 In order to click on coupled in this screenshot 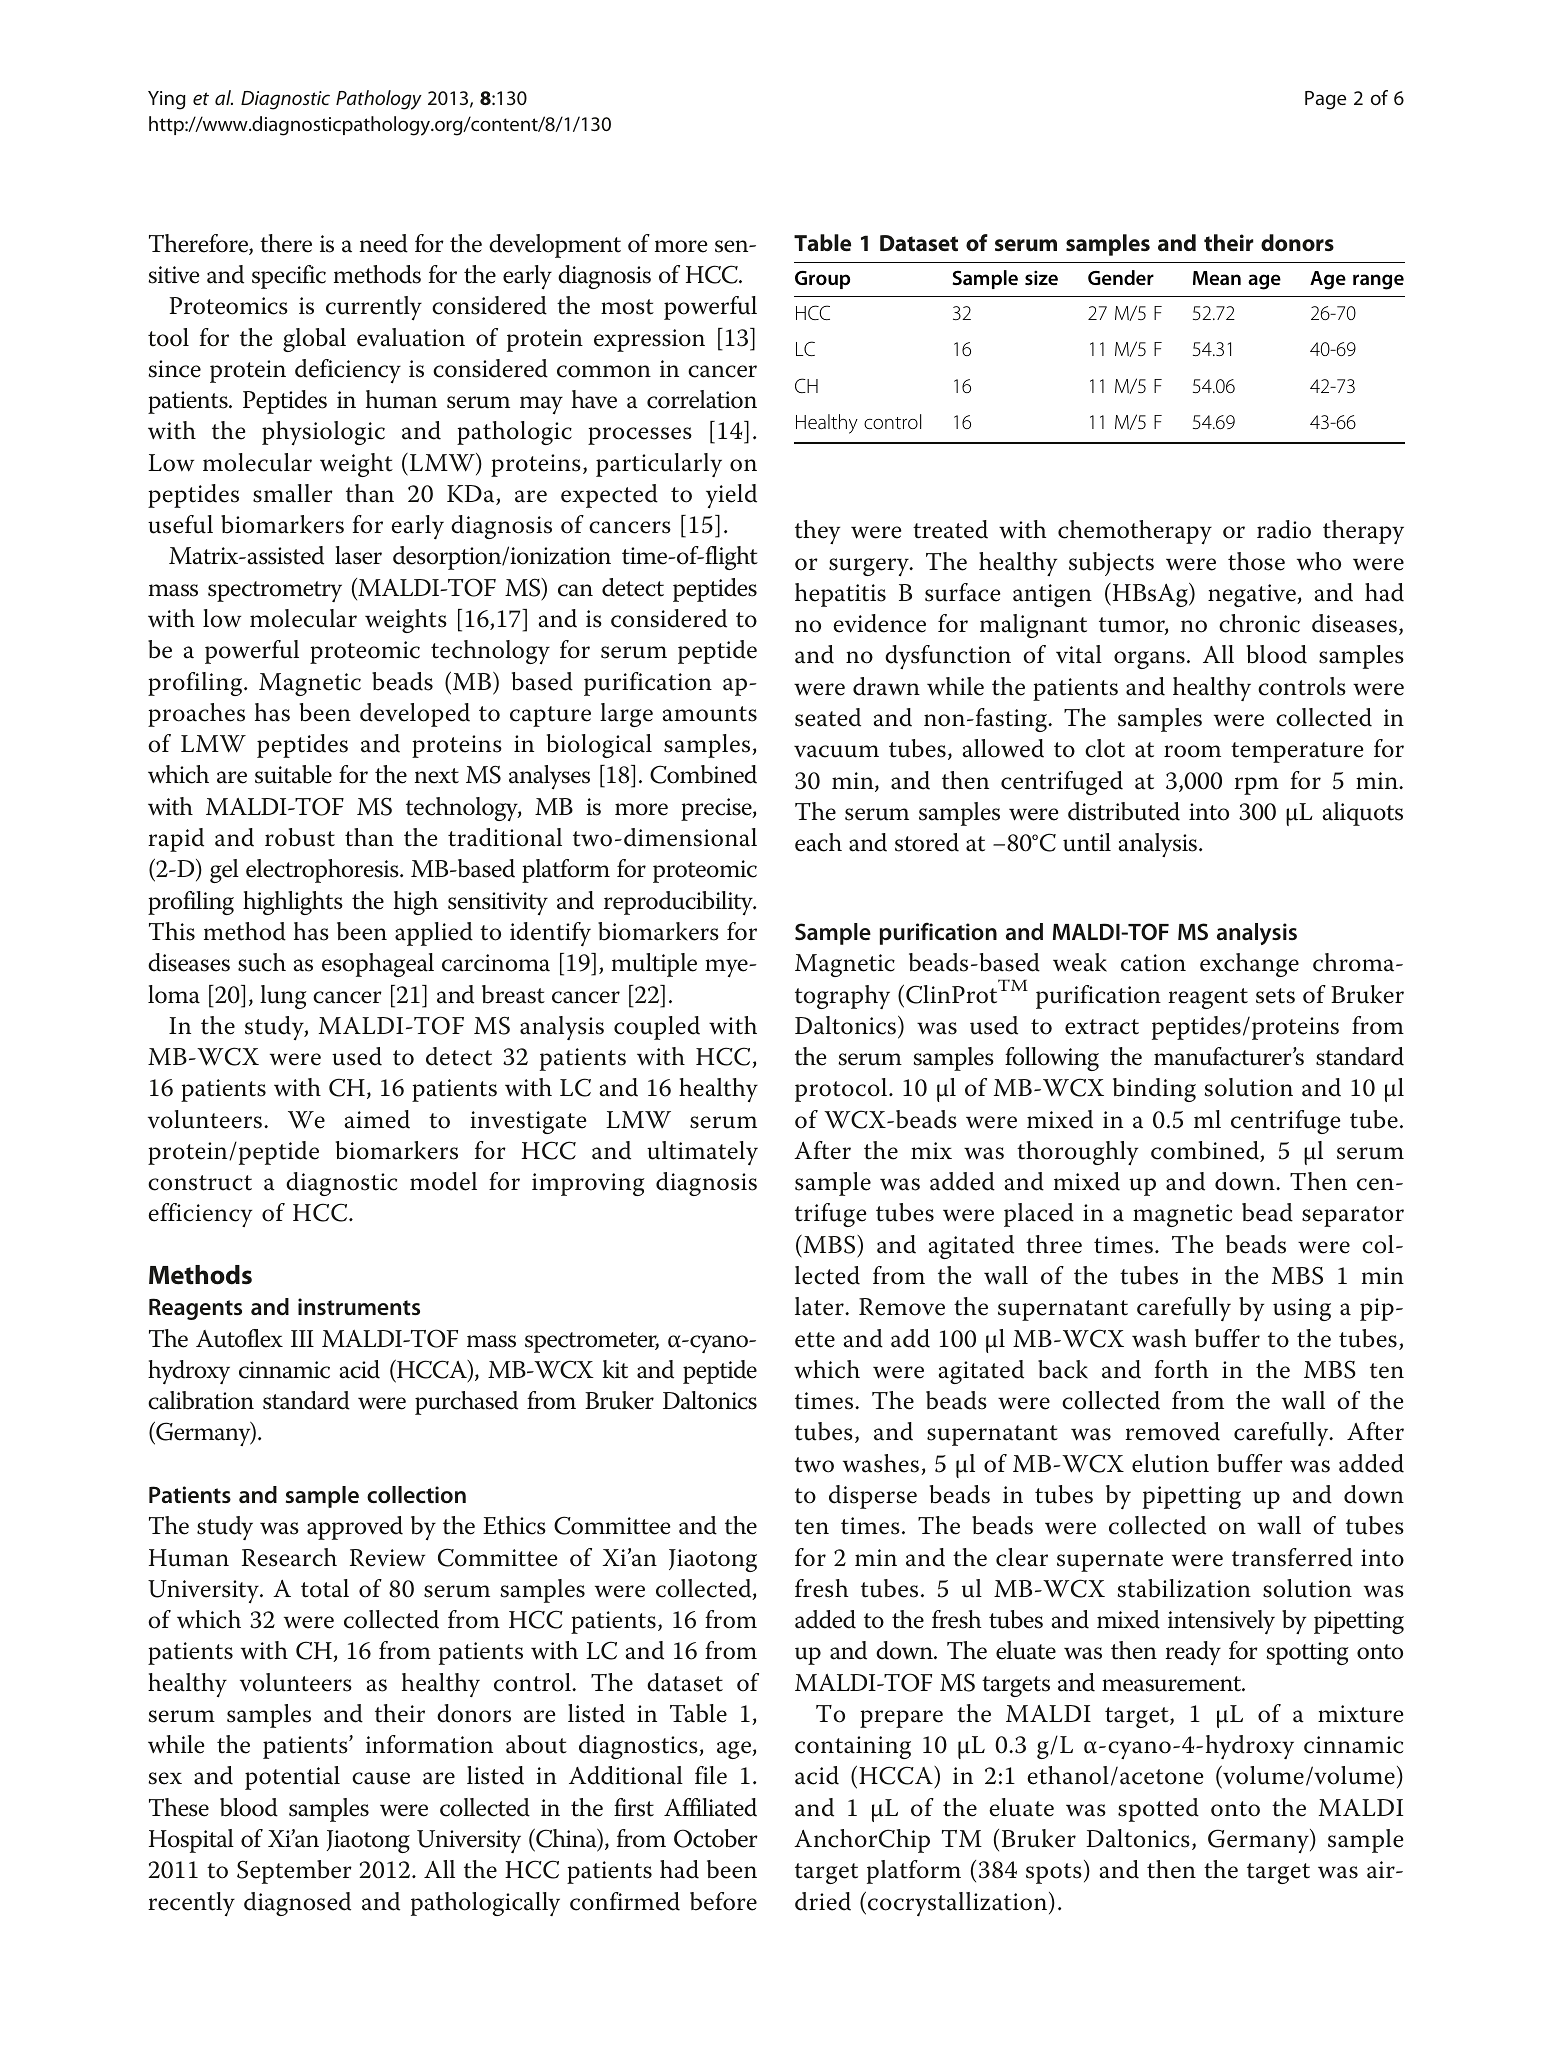, I will do `click(657, 1028)`.
